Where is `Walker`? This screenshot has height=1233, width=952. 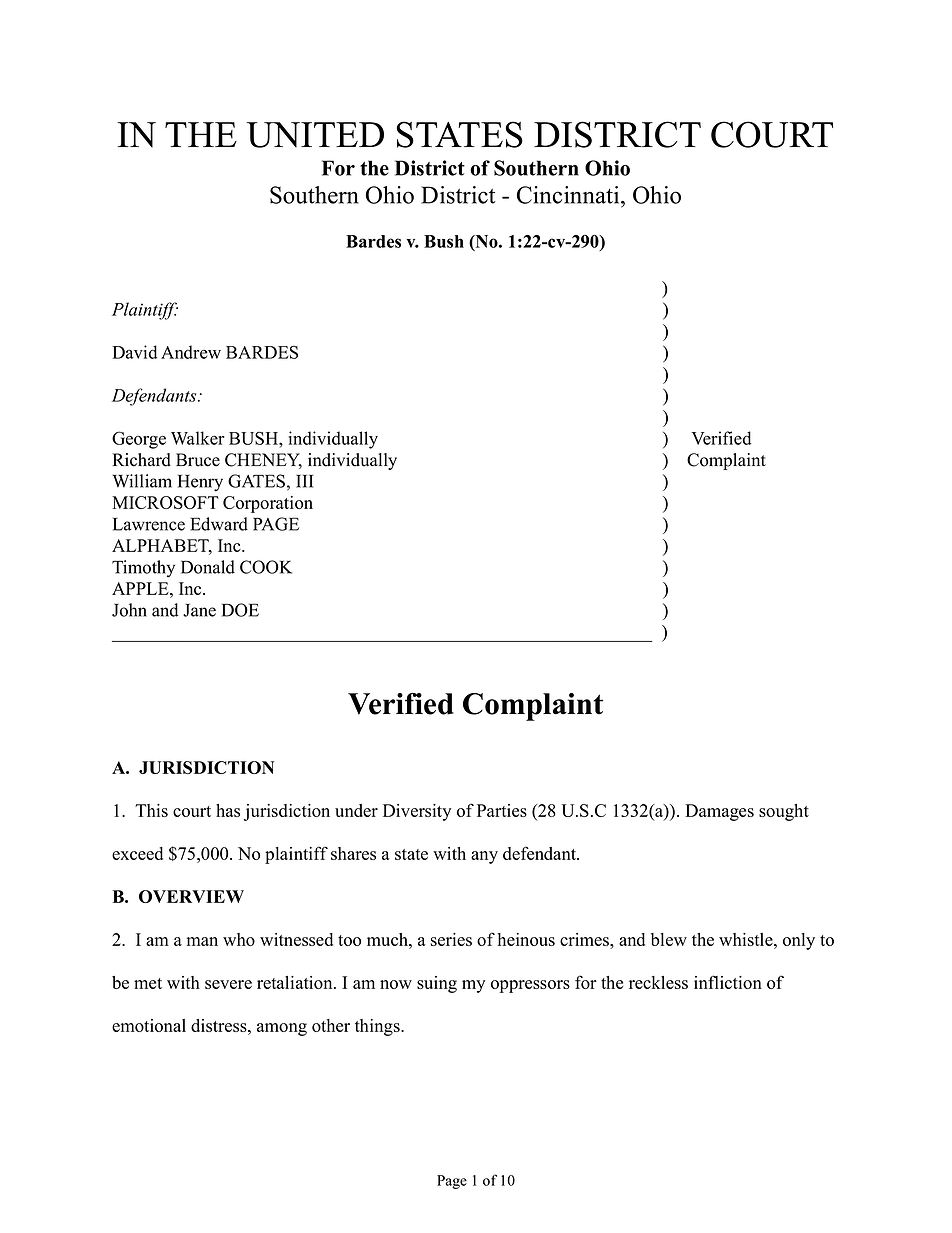 Walker is located at coordinates (198, 438).
